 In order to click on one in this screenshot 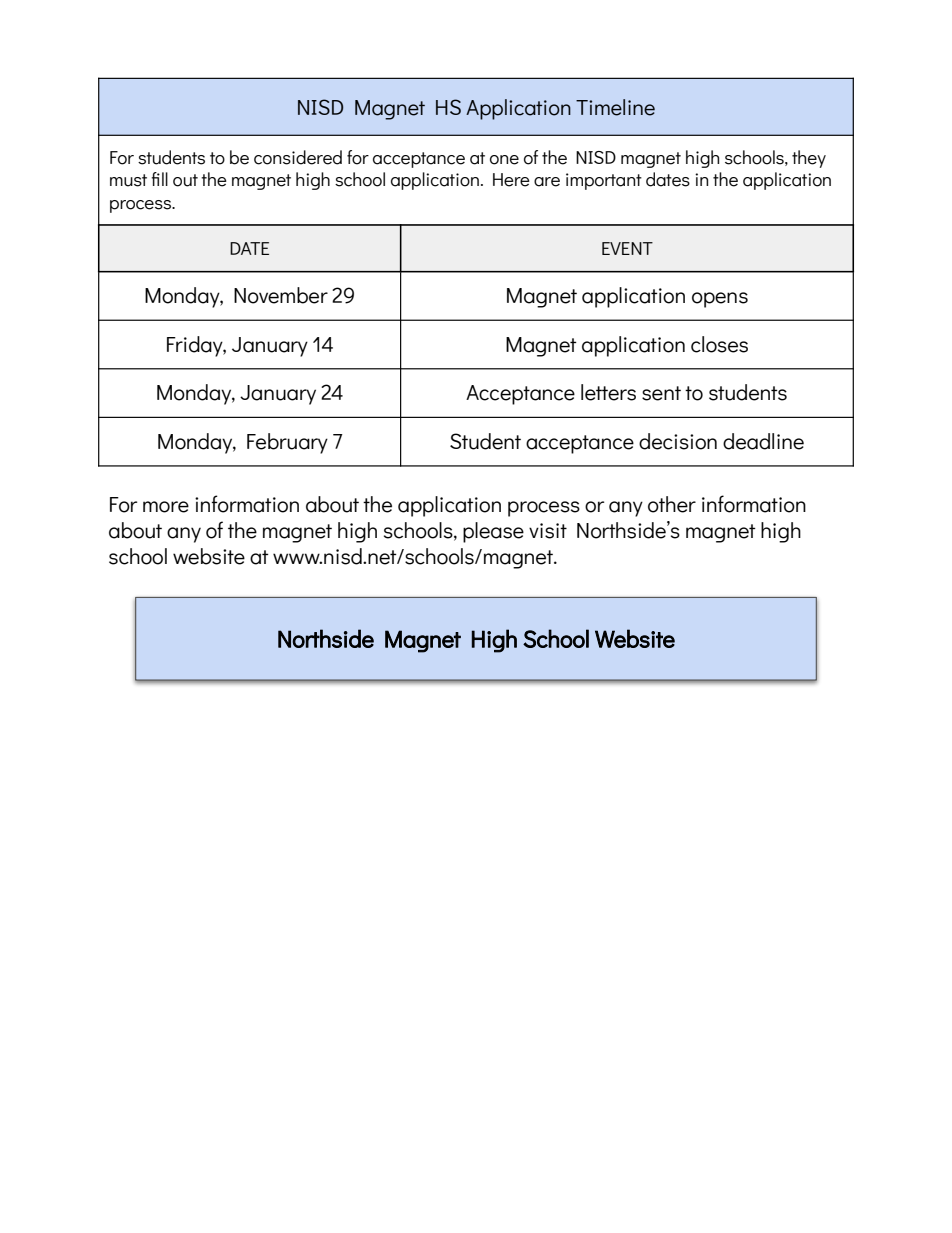, I will do `click(504, 160)`.
